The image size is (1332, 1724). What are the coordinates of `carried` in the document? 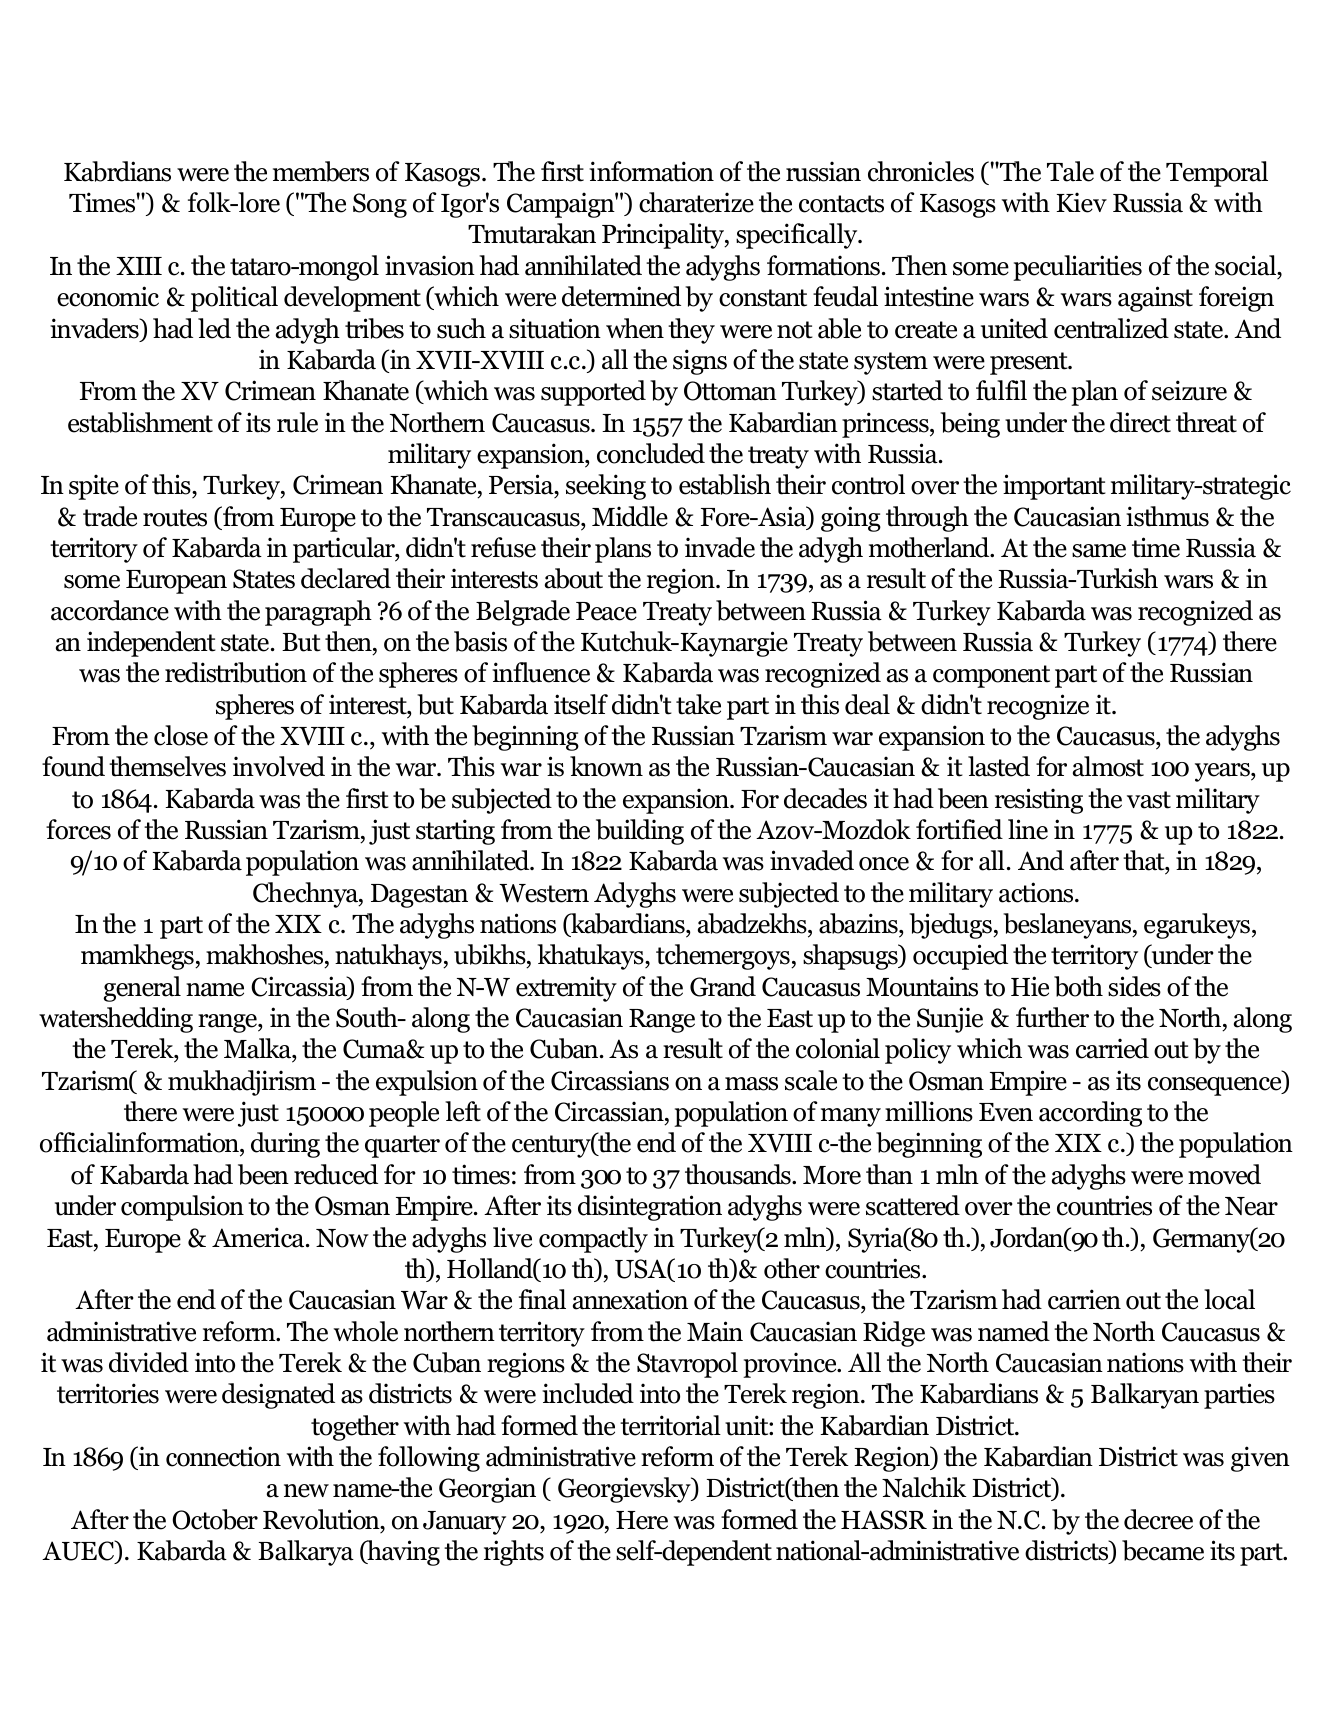 It's located at (1112, 1048).
